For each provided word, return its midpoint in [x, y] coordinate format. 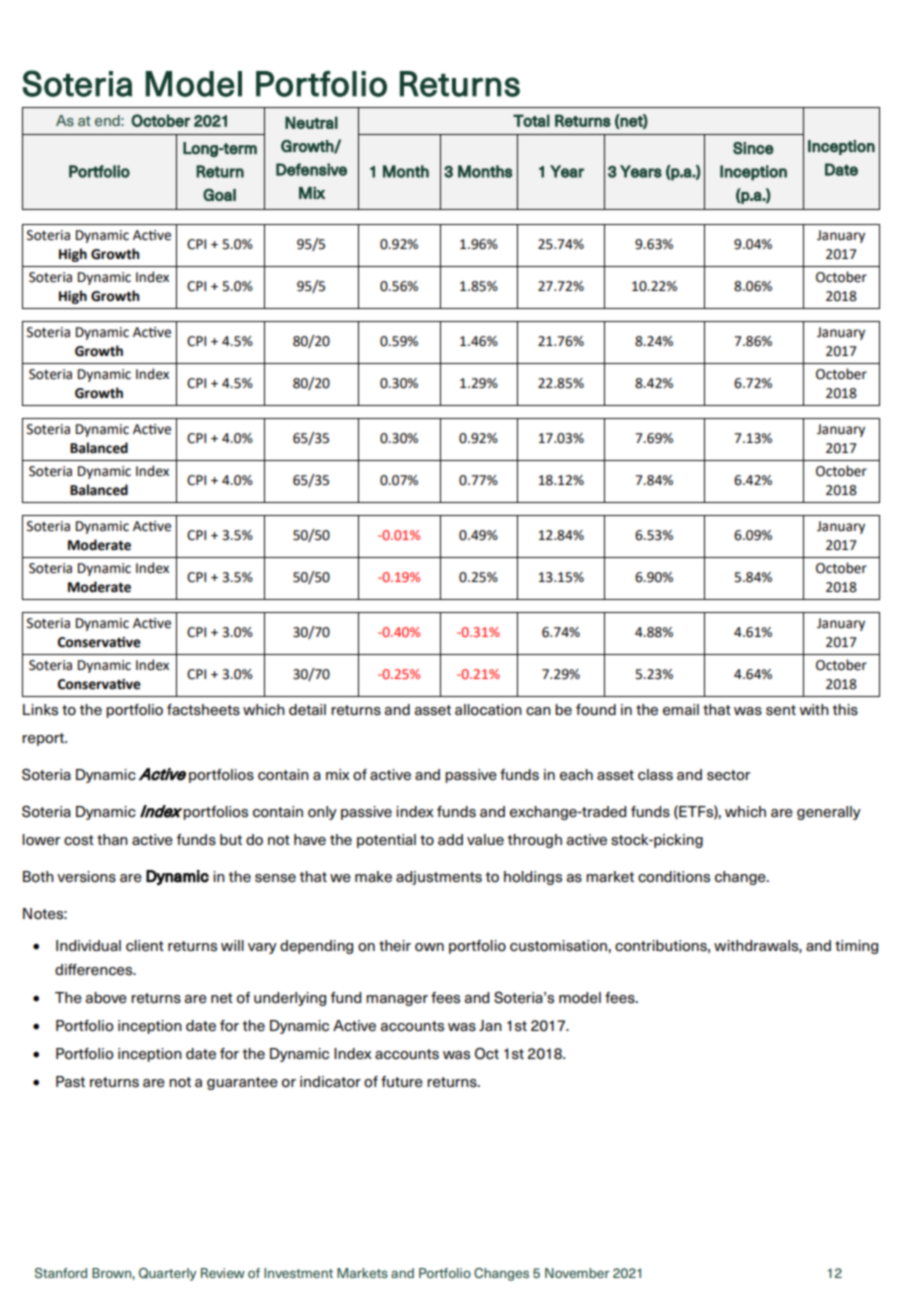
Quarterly [168, 1274]
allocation [488, 710]
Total [531, 120]
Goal [219, 194]
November [577, 1273]
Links [40, 710]
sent [781, 710]
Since [753, 148]
